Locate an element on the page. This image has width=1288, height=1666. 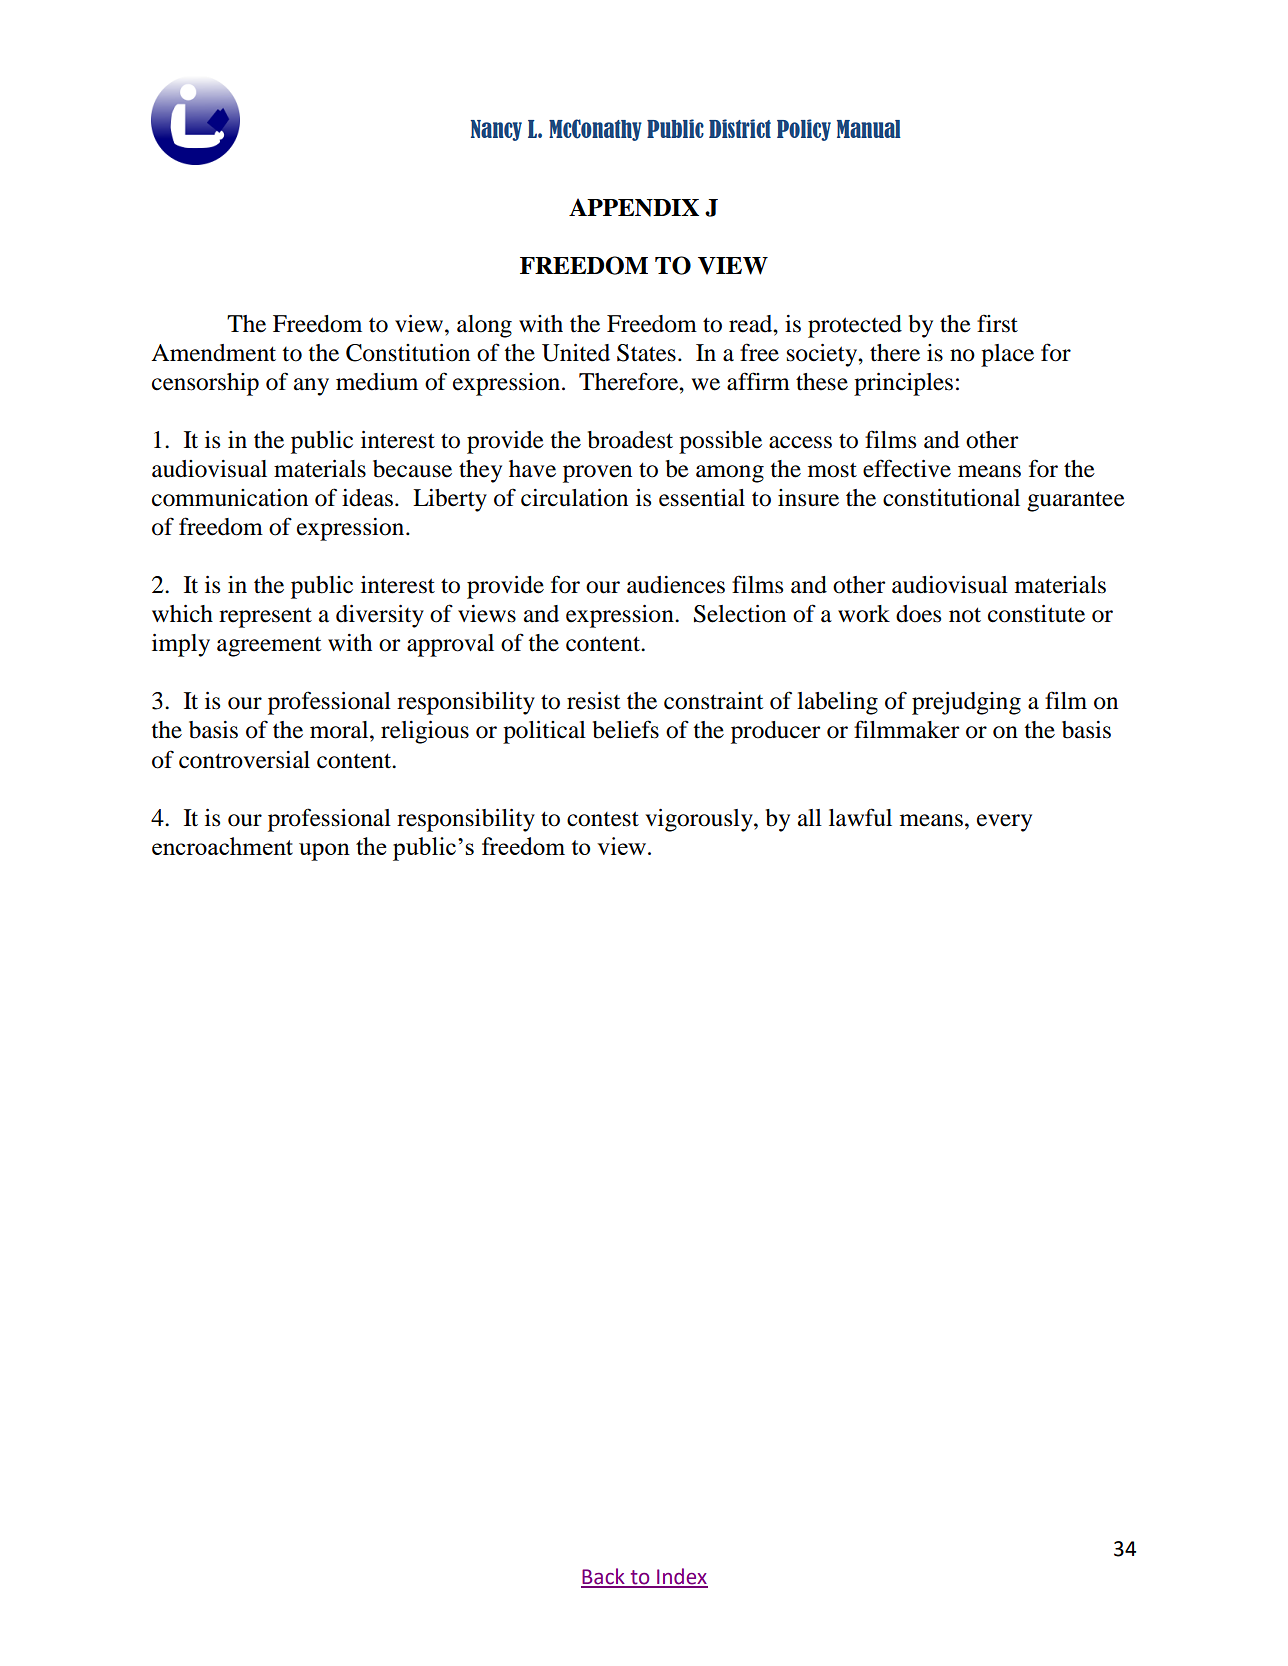
encroachment is located at coordinates (222, 846).
